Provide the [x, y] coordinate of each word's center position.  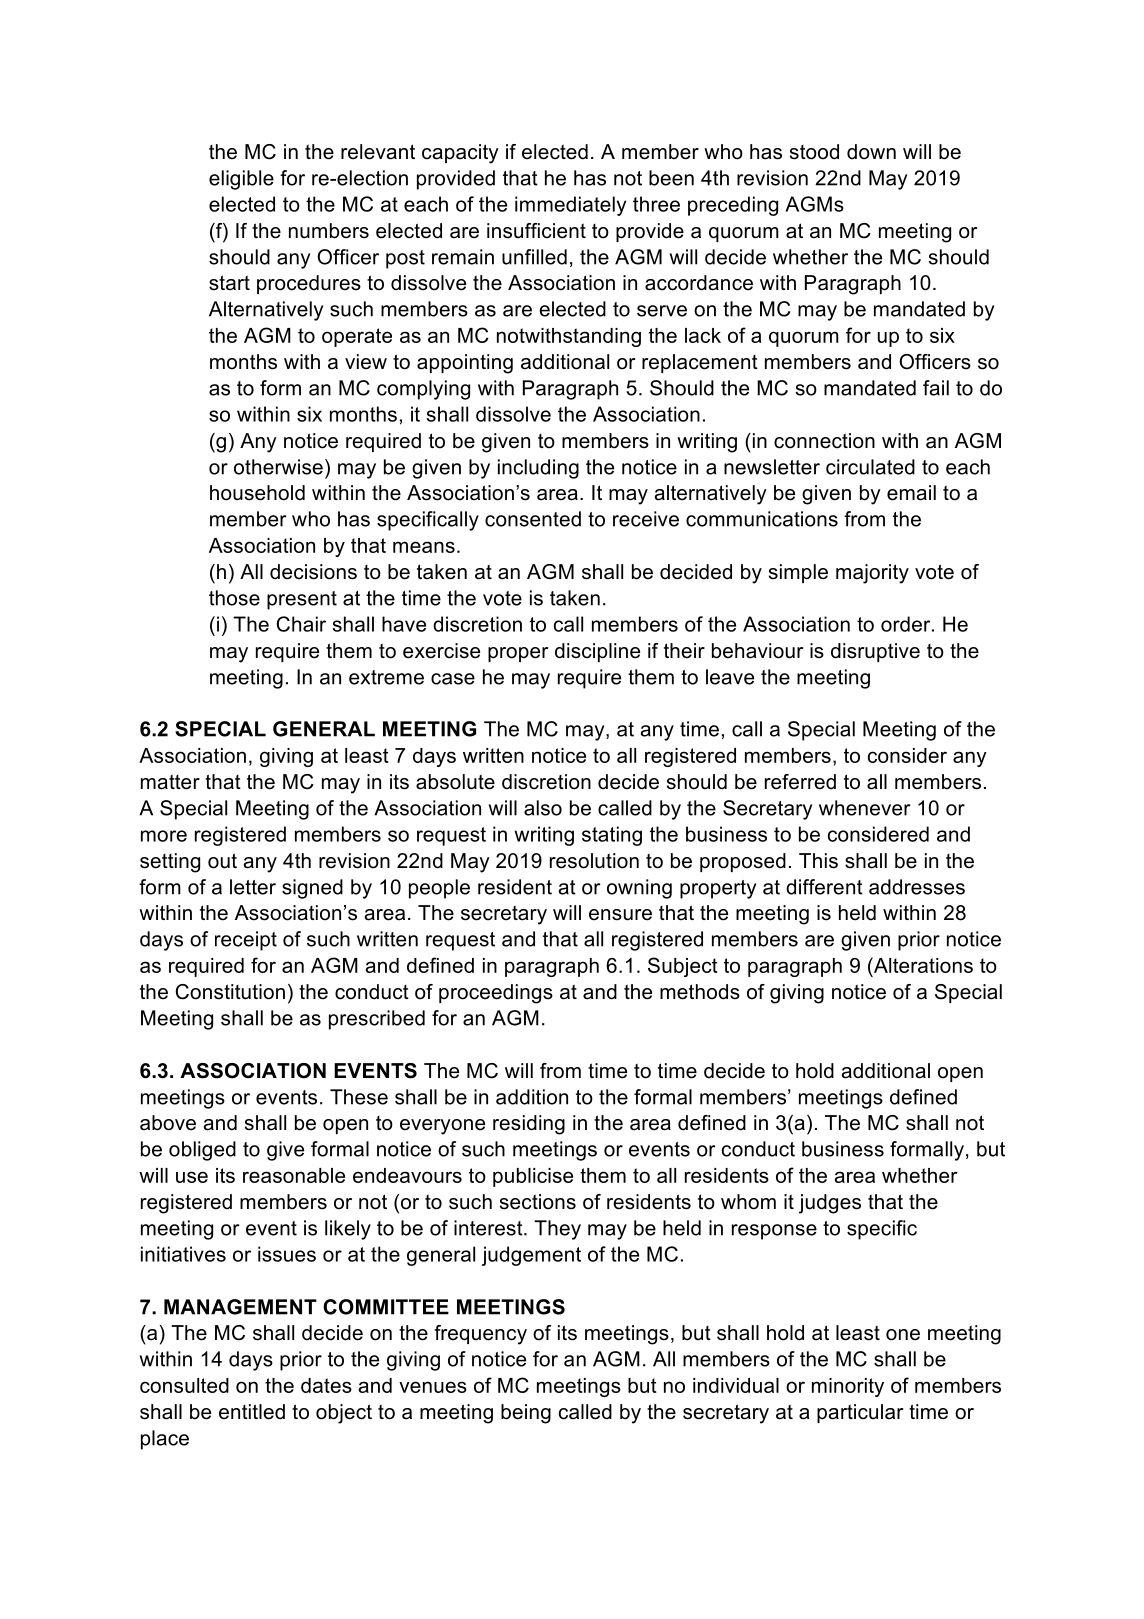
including [538, 469]
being [526, 1414]
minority [848, 1387]
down [871, 152]
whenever [864, 808]
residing [529, 1125]
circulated [870, 467]
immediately [570, 206]
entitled [252, 1412]
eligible [241, 180]
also [543, 808]
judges [830, 1204]
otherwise [278, 467]
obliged [202, 1151]
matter [170, 782]
